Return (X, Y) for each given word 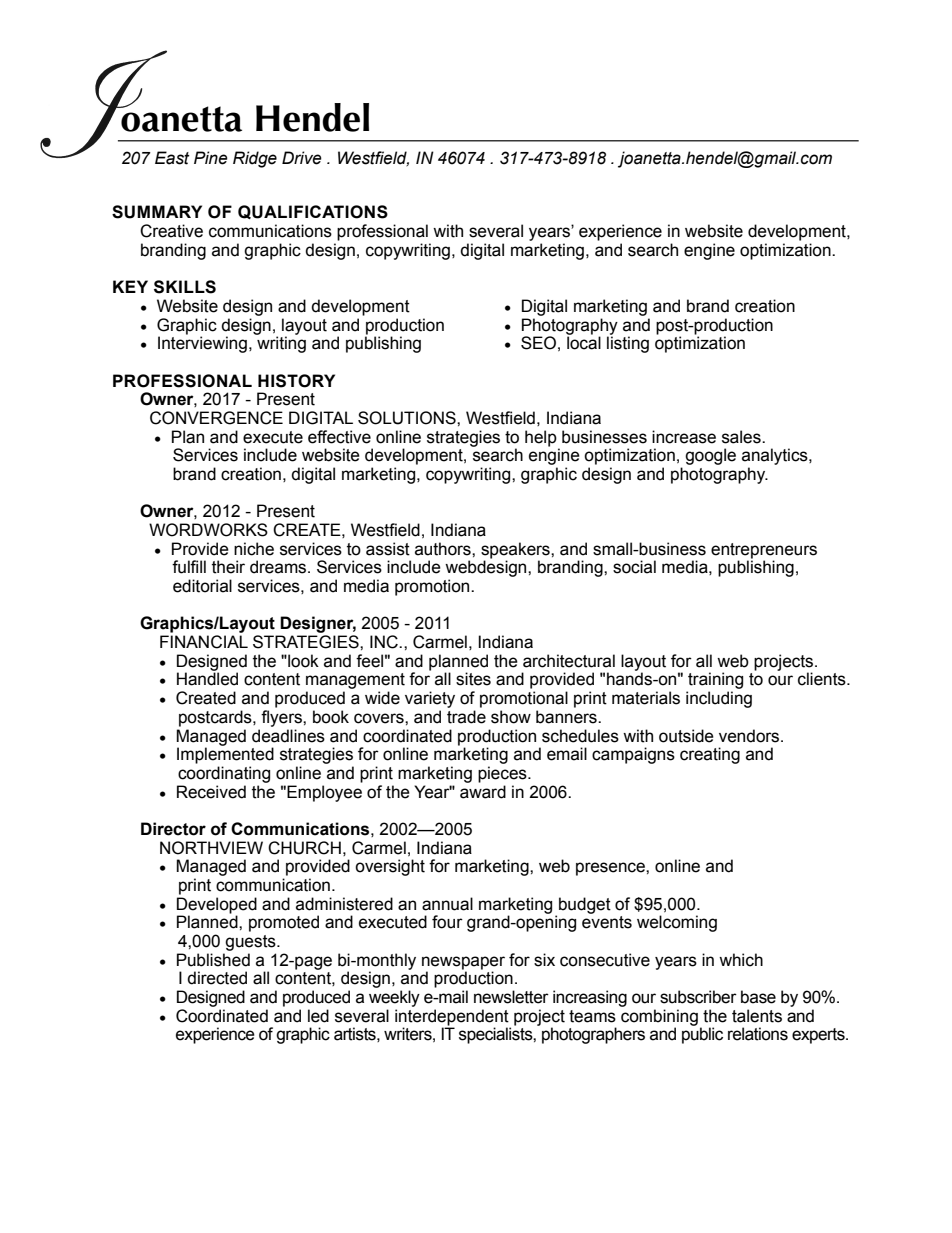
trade (466, 717)
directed (217, 978)
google (710, 456)
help (541, 438)
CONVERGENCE (216, 418)
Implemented (225, 754)
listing (628, 343)
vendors (750, 736)
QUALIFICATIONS (313, 212)
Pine (211, 158)
